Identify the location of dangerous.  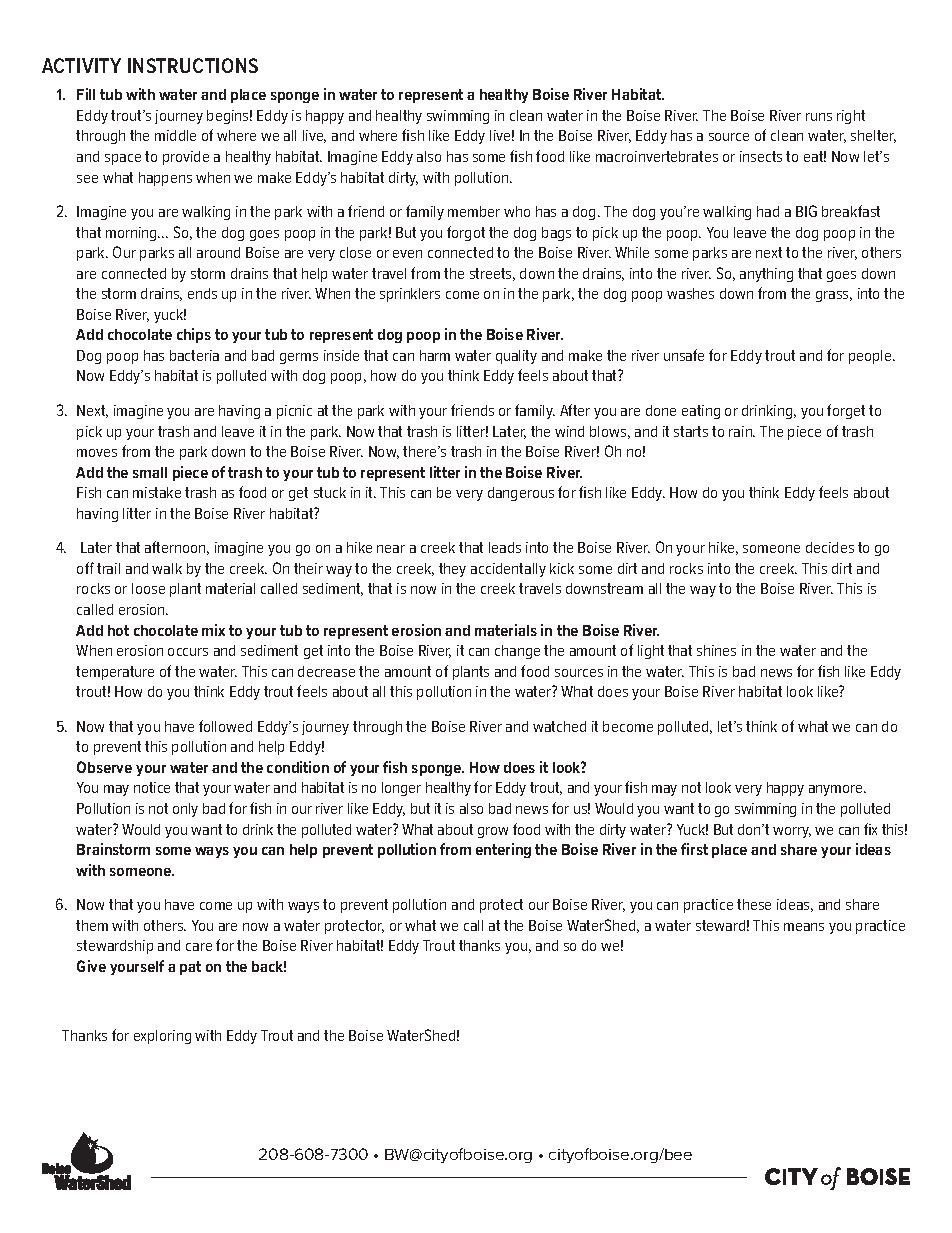
(521, 494).
